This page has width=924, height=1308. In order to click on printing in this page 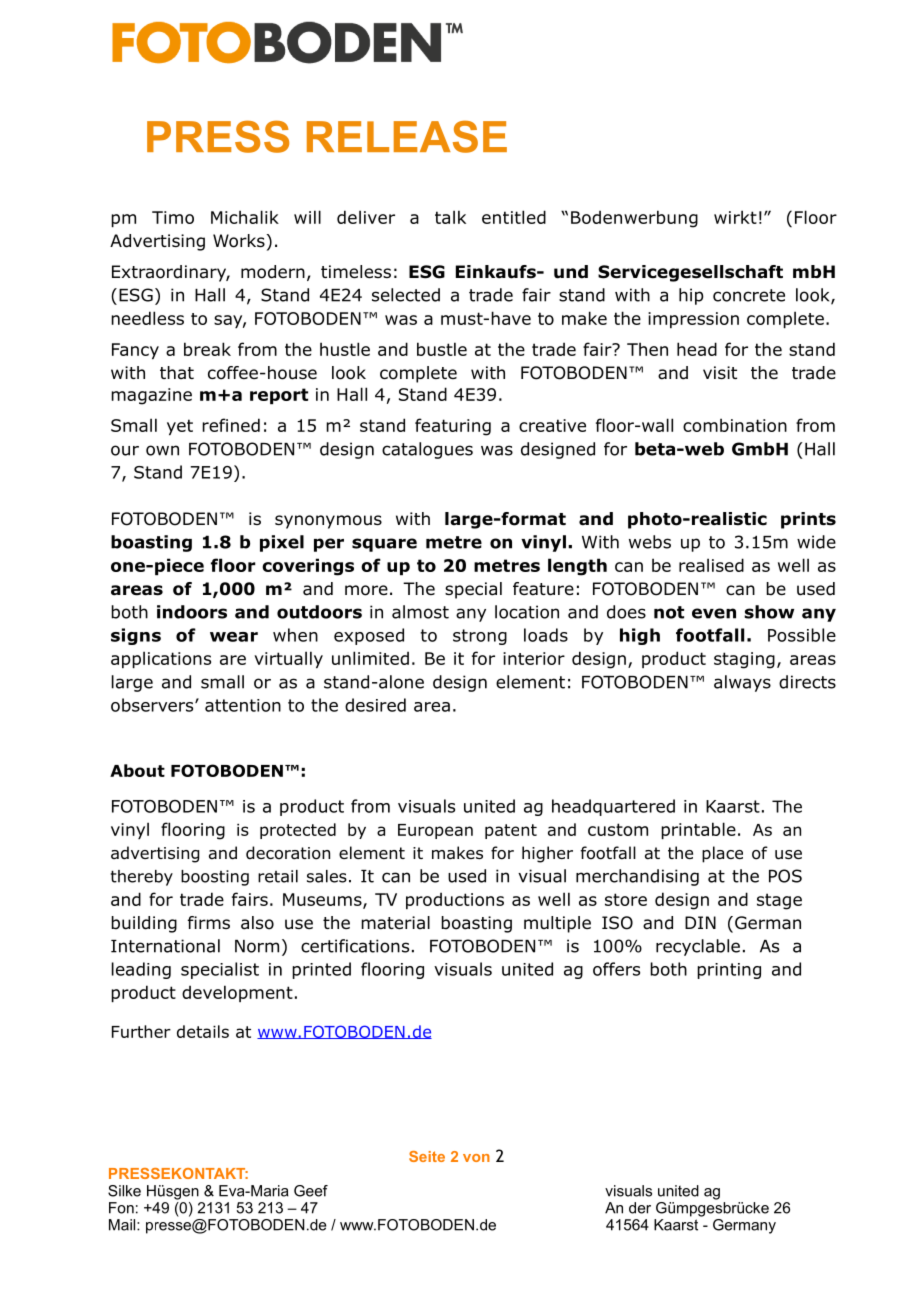, I will do `click(729, 971)`.
